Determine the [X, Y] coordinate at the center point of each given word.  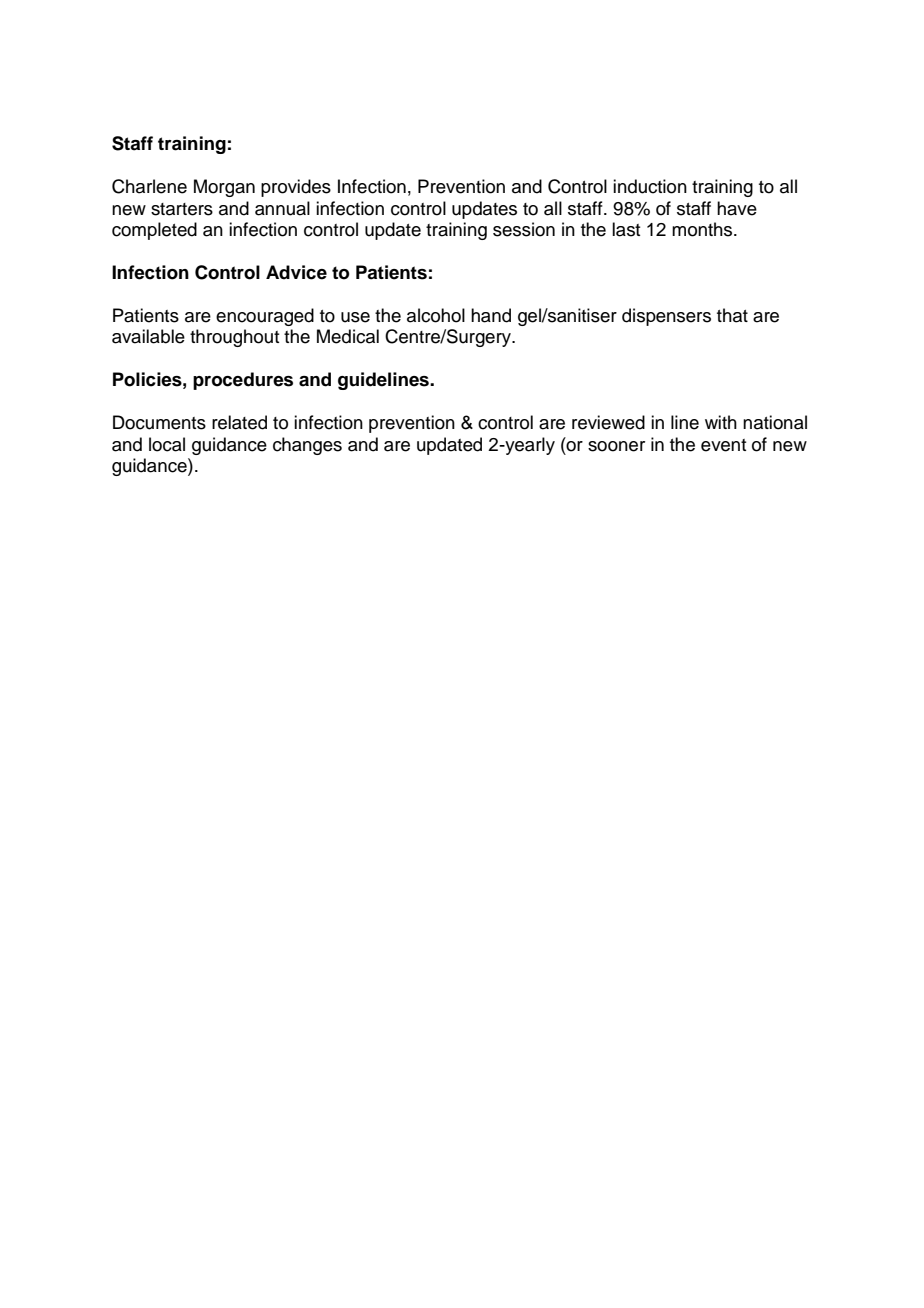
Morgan [224, 188]
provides [296, 188]
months [703, 229]
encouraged [265, 317]
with [721, 422]
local [167, 444]
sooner [616, 446]
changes [307, 446]
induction [650, 186]
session [524, 229]
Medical [348, 336]
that [732, 315]
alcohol [436, 315]
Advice [296, 272]
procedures [243, 381]
